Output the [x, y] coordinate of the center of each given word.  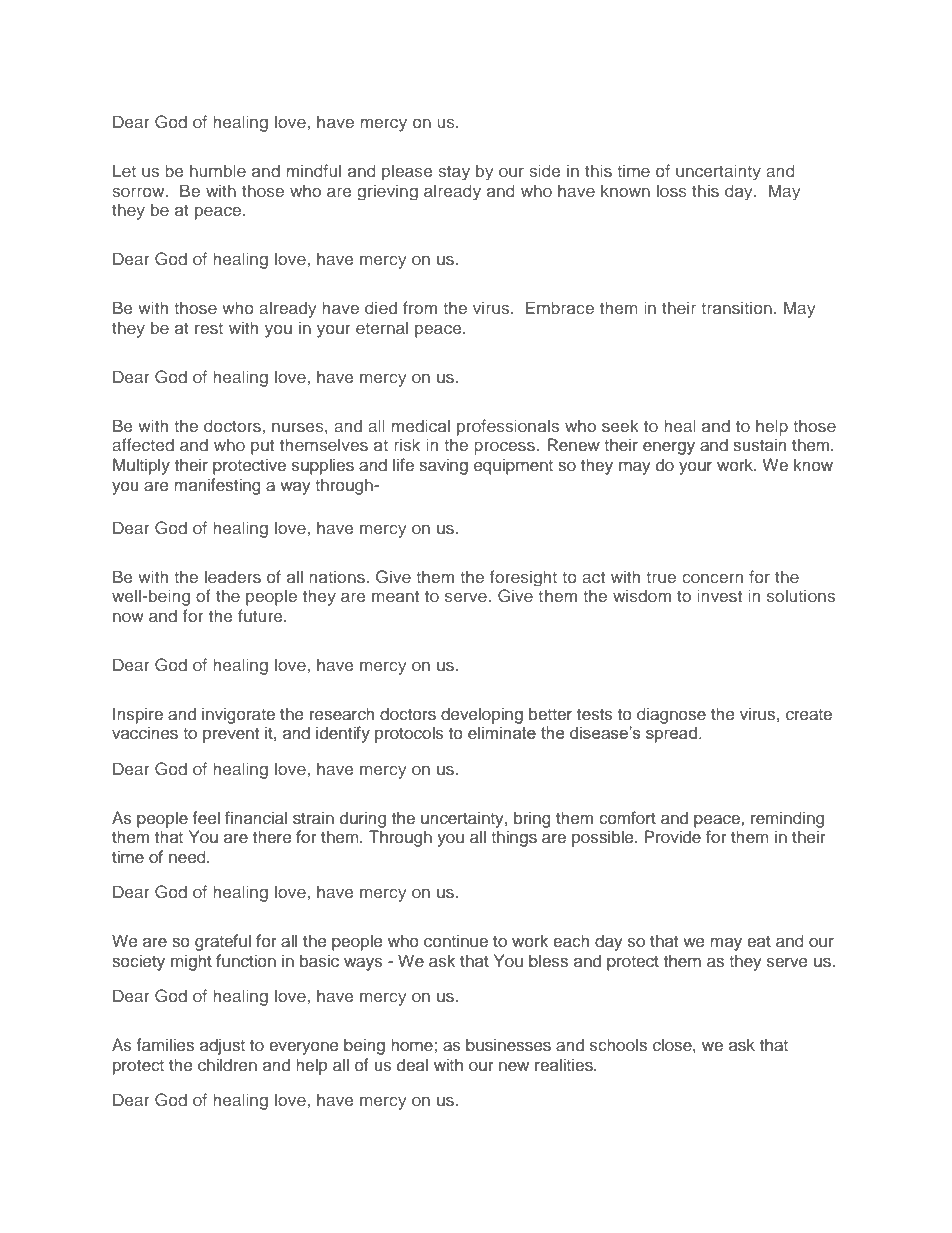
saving [443, 466]
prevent [231, 735]
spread [671, 734]
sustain [759, 445]
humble [218, 170]
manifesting [217, 486]
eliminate [502, 733]
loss [672, 190]
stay [454, 173]
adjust [222, 1046]
